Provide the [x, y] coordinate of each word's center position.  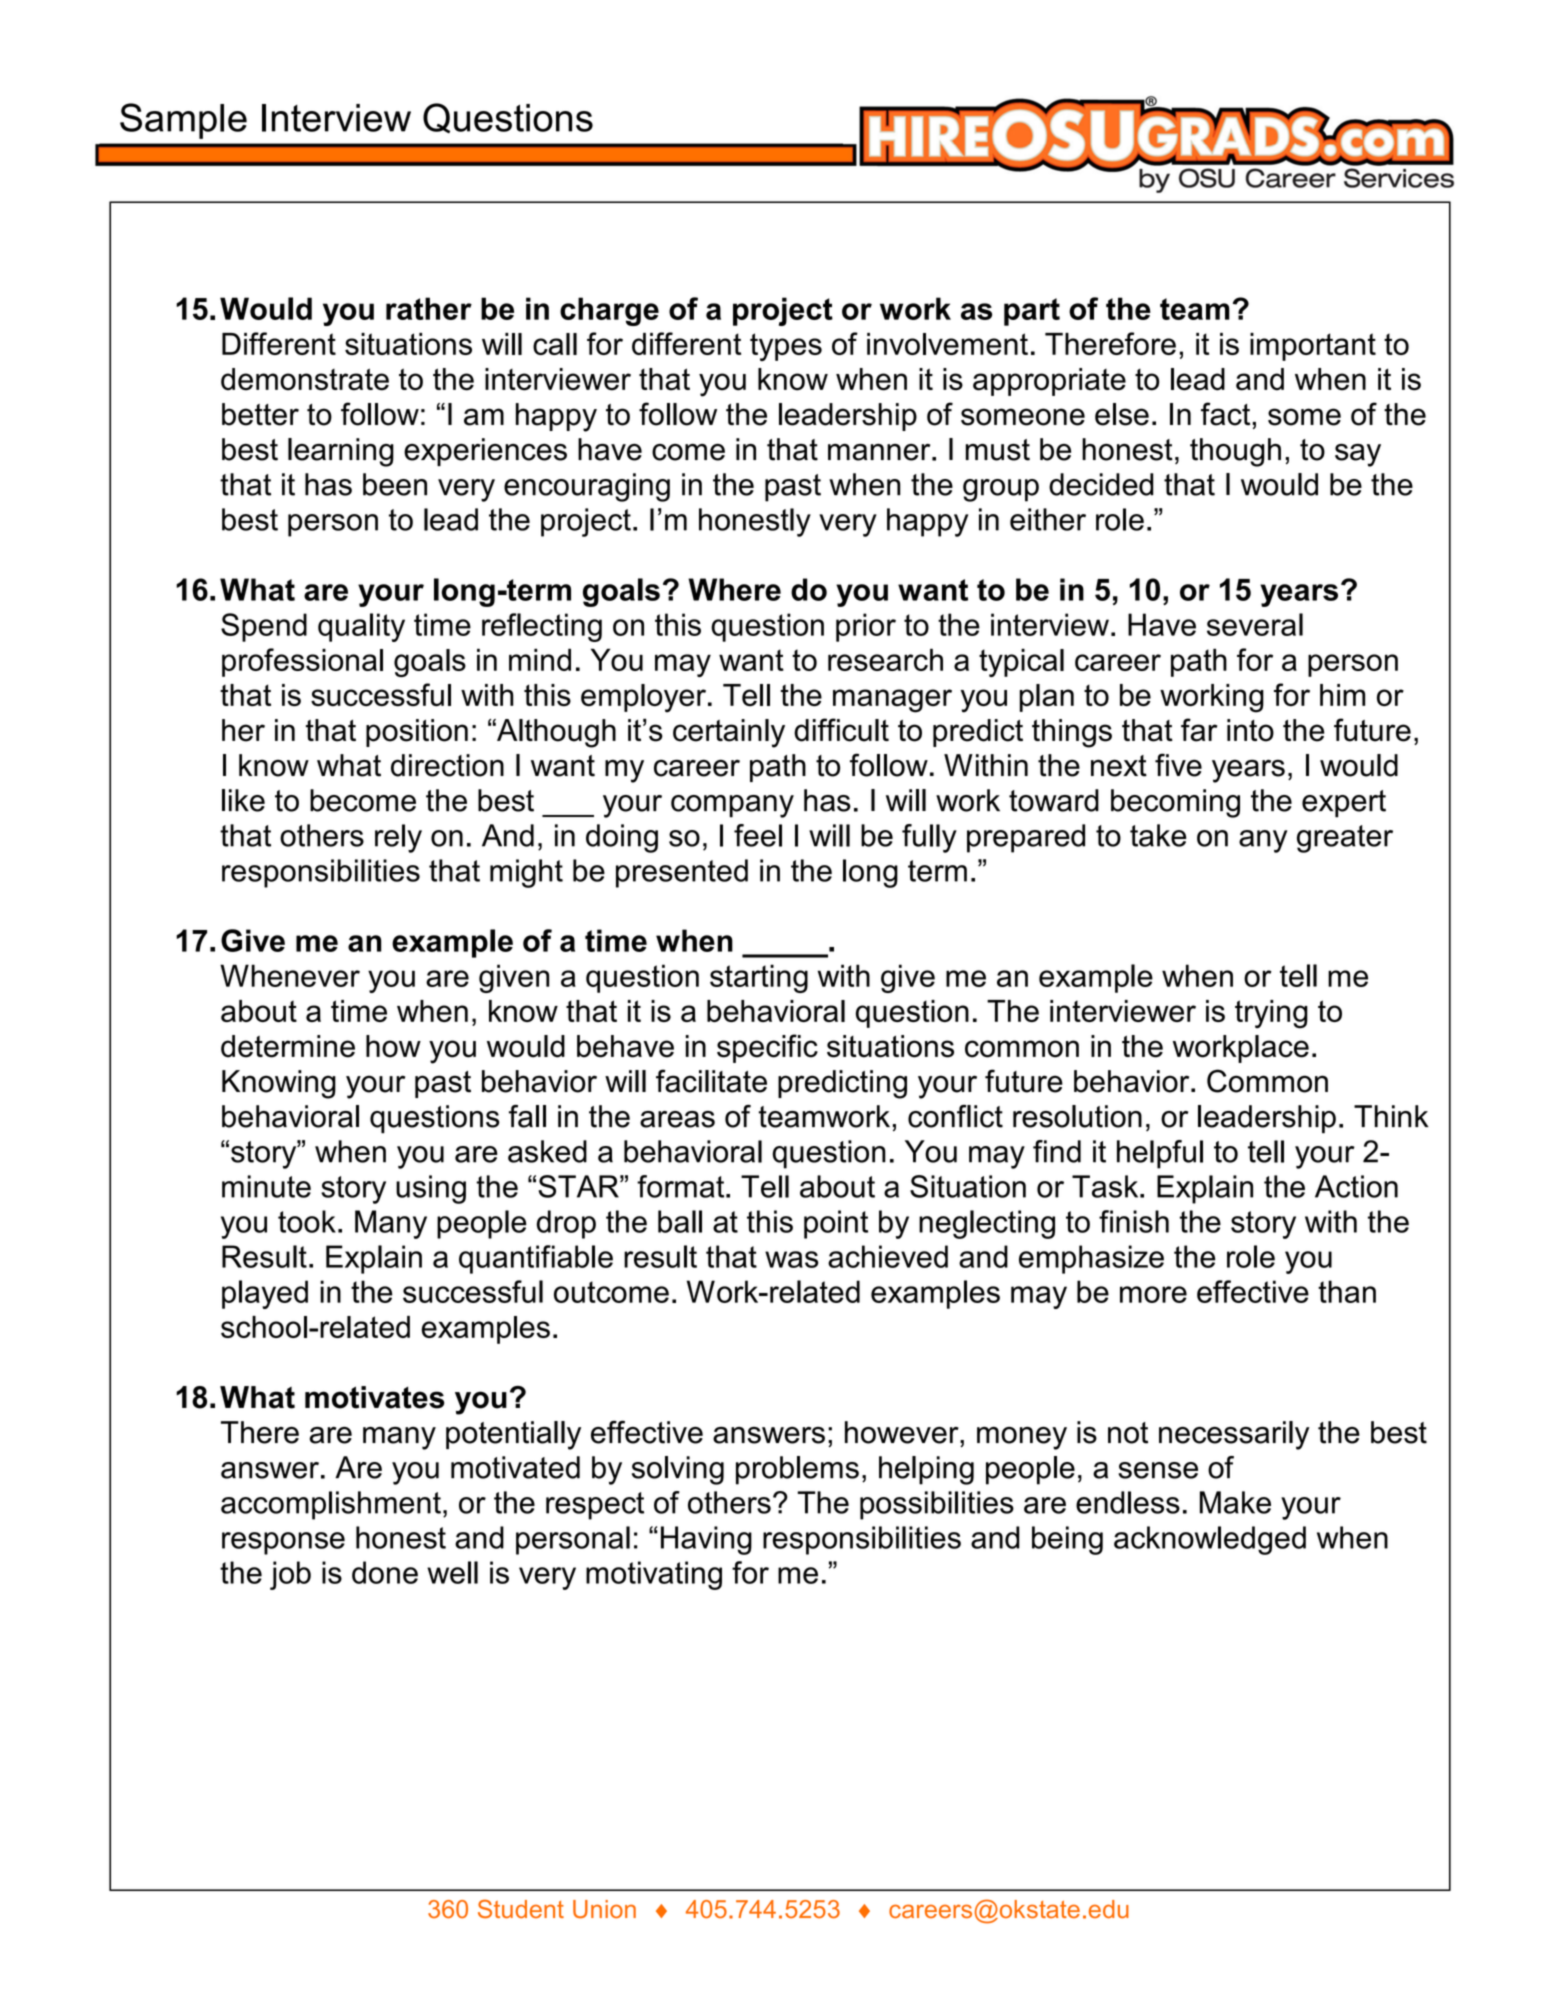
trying [1271, 1014]
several [1255, 624]
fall [527, 1116]
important [1313, 347]
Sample [183, 121]
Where [734, 589]
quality [361, 627]
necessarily [1234, 1435]
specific [767, 1048]
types [786, 347]
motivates [374, 1397]
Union [604, 1909]
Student [521, 1909]
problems [797, 1470]
